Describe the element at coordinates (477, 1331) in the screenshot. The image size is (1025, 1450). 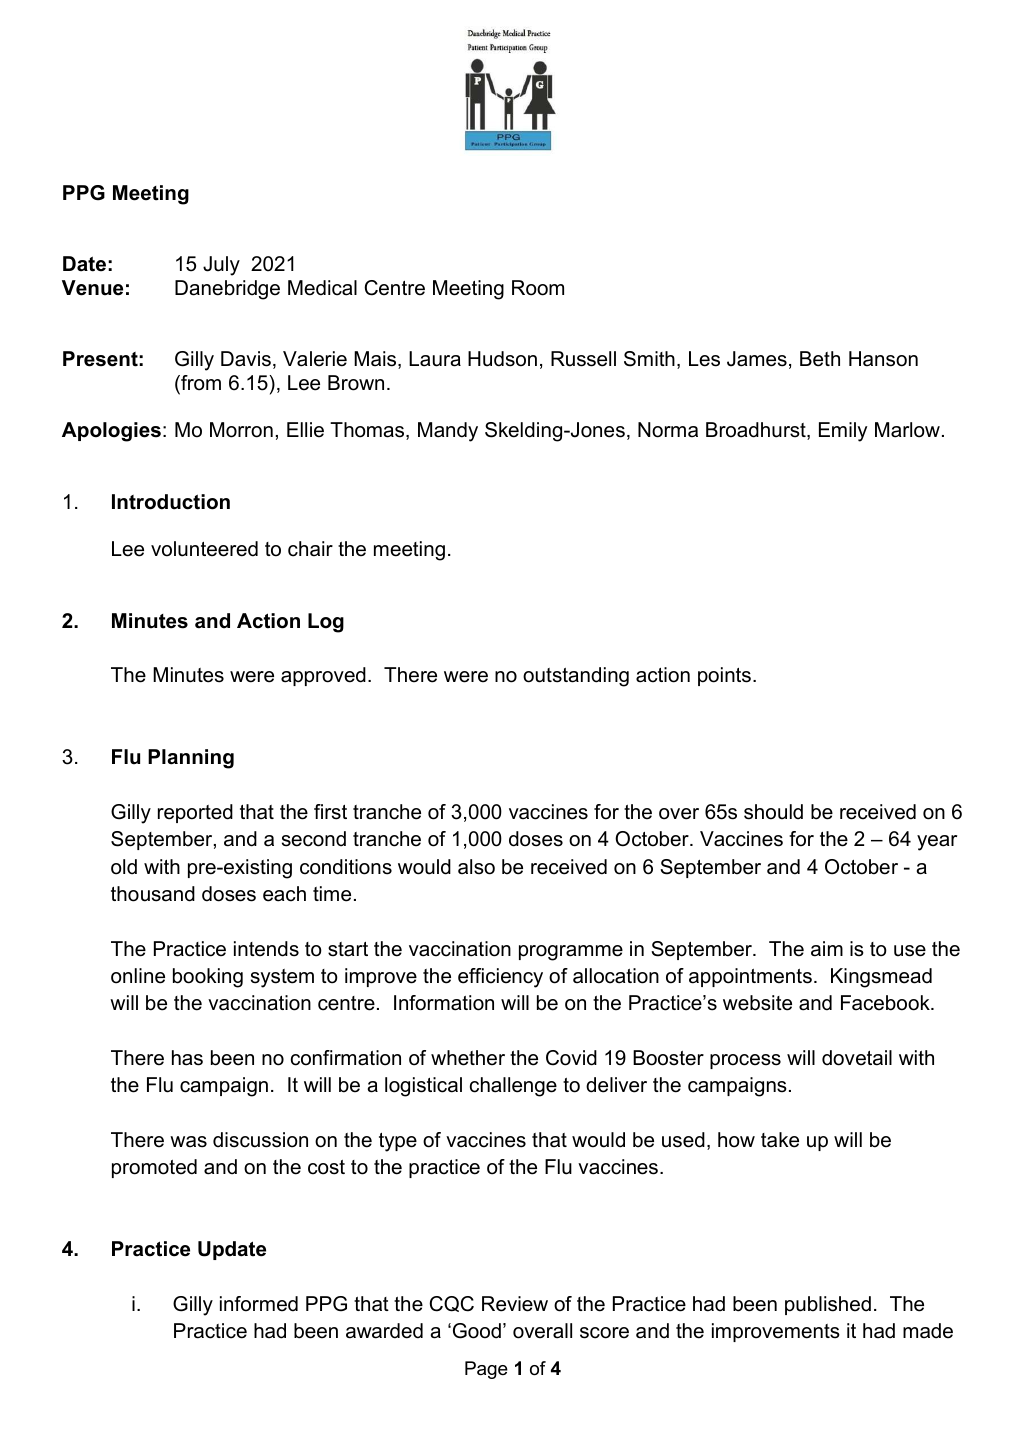
I see `Good` at that location.
